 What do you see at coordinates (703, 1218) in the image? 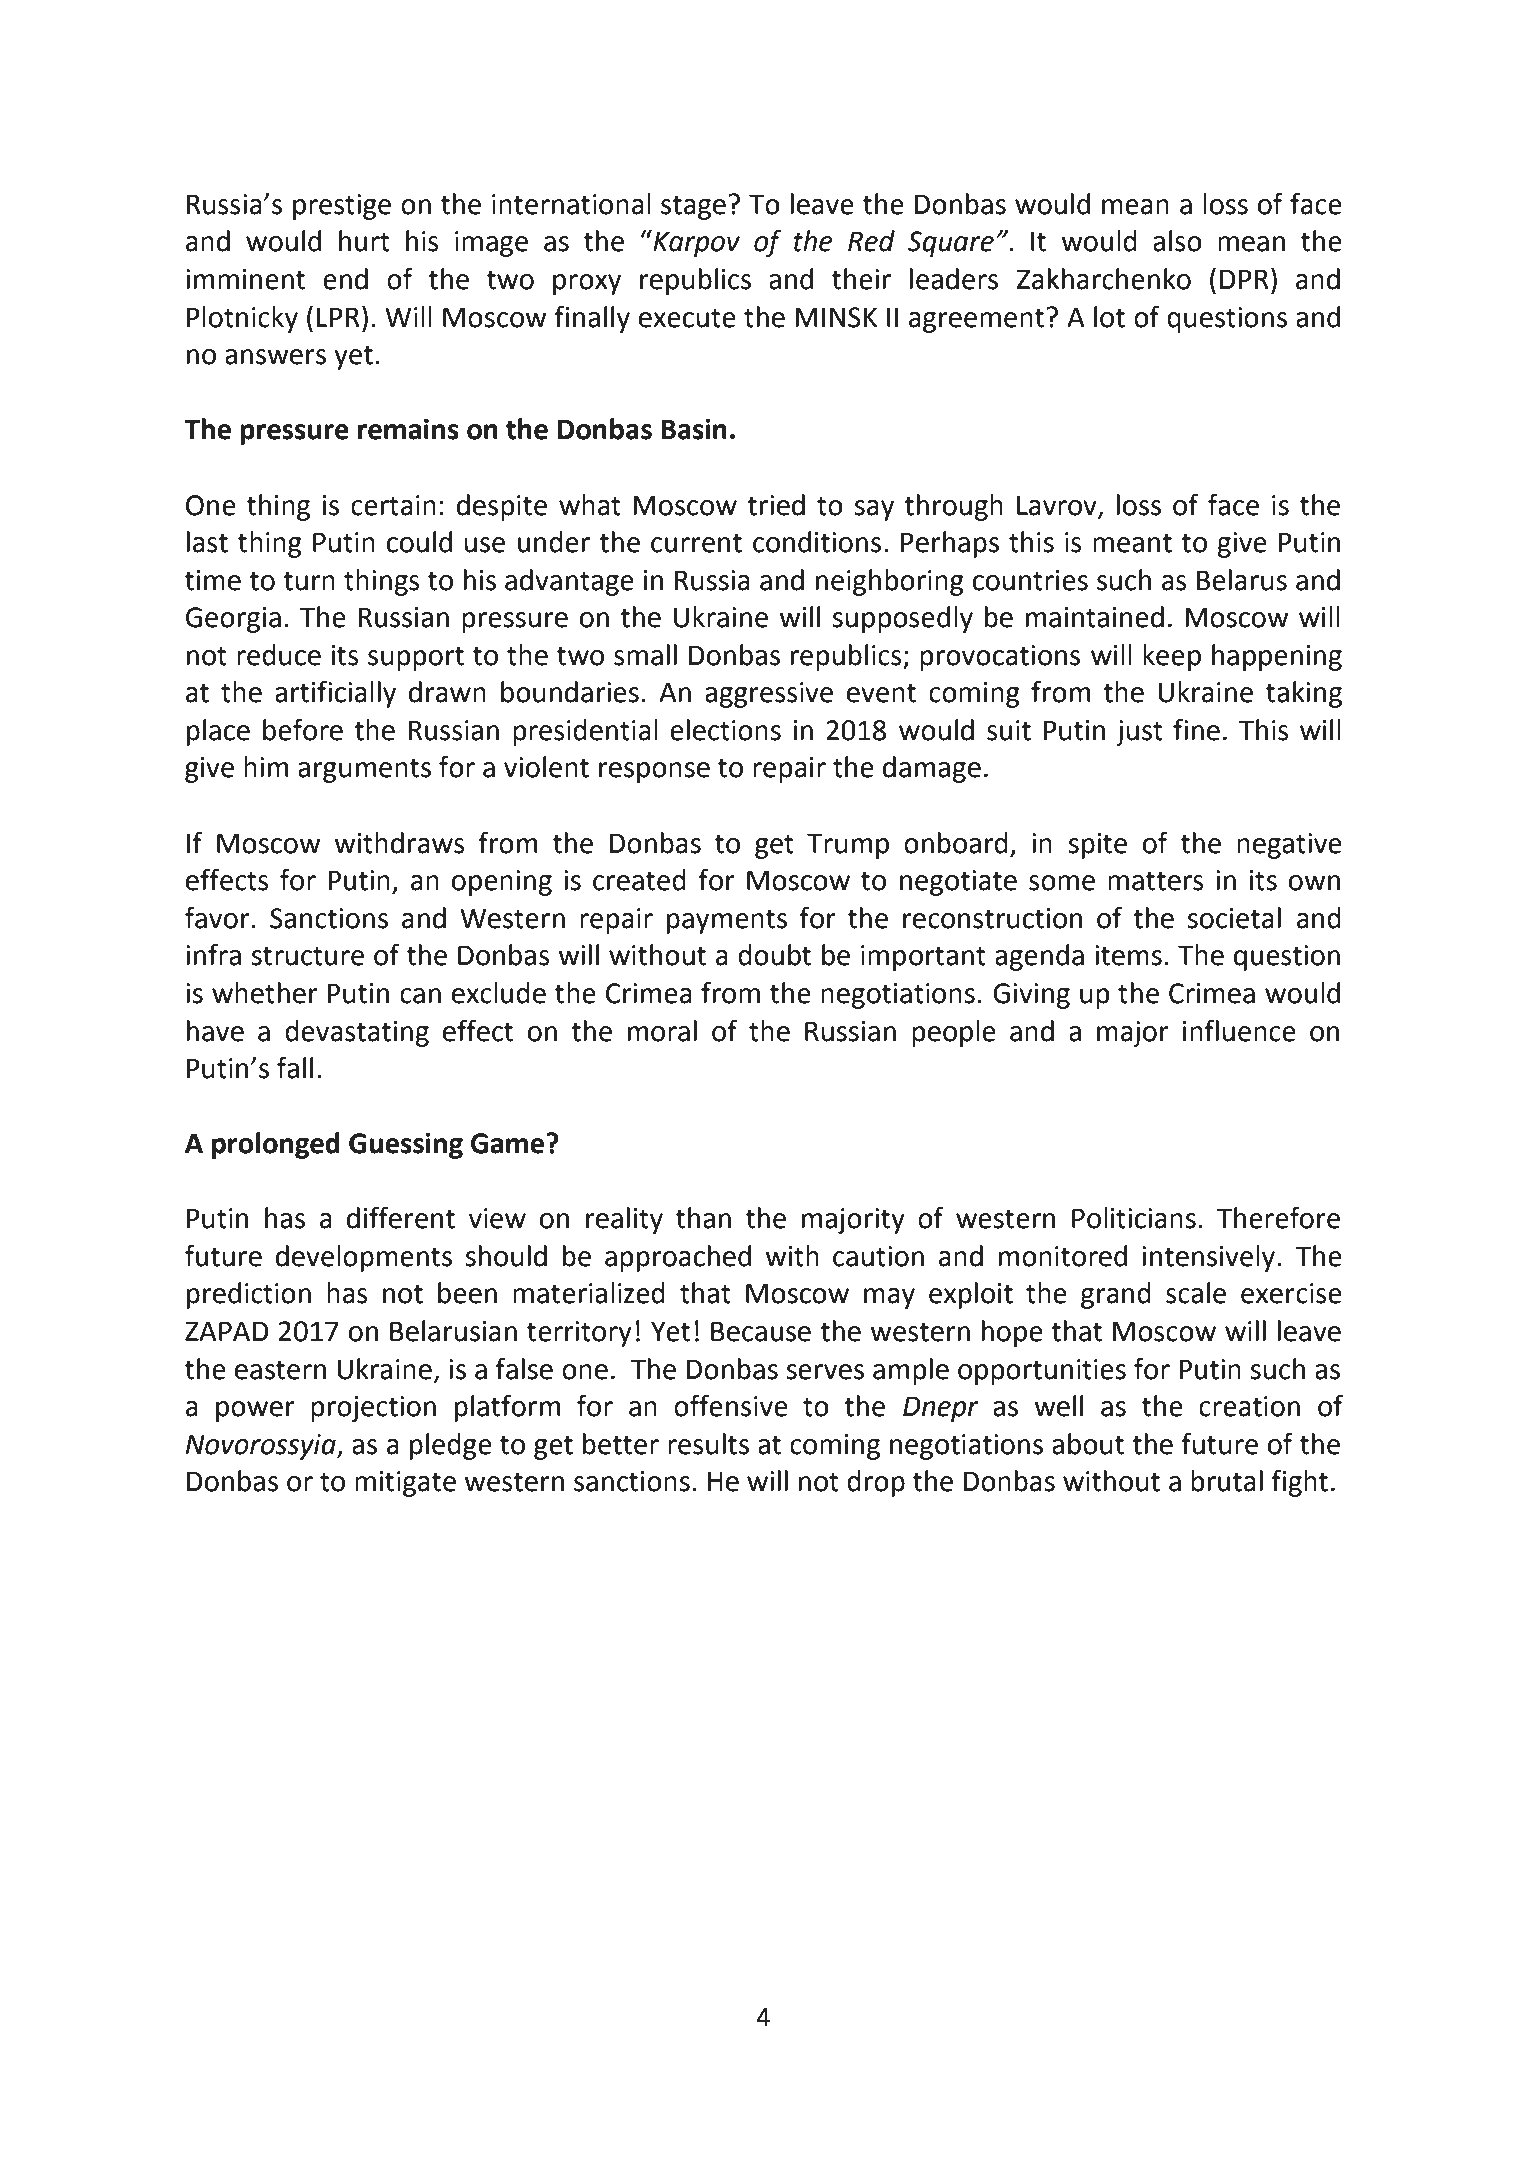
I see `than` at bounding box center [703, 1218].
